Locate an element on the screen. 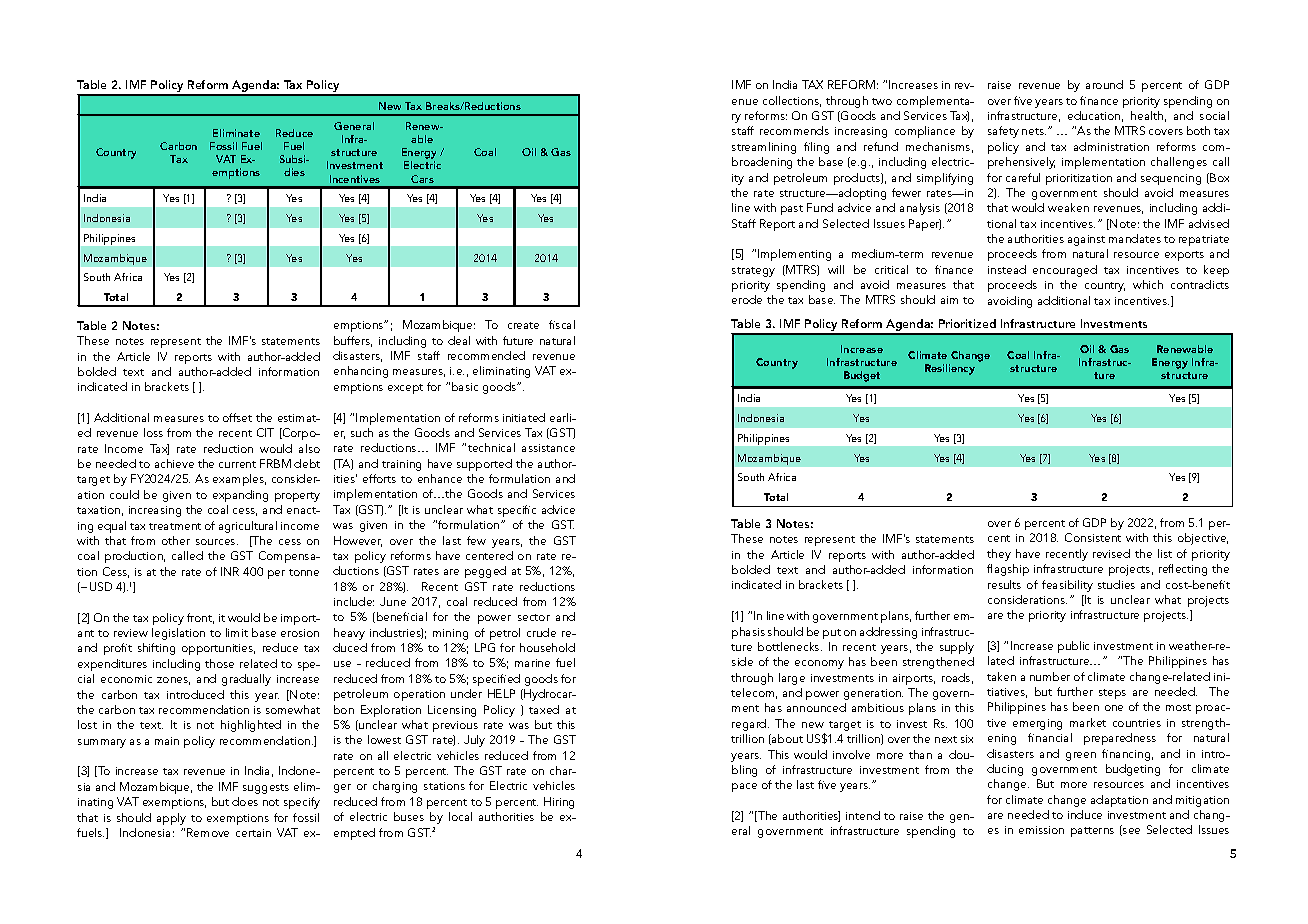 The width and height of the screenshot is (1308, 924). does is located at coordinates (245, 801).
